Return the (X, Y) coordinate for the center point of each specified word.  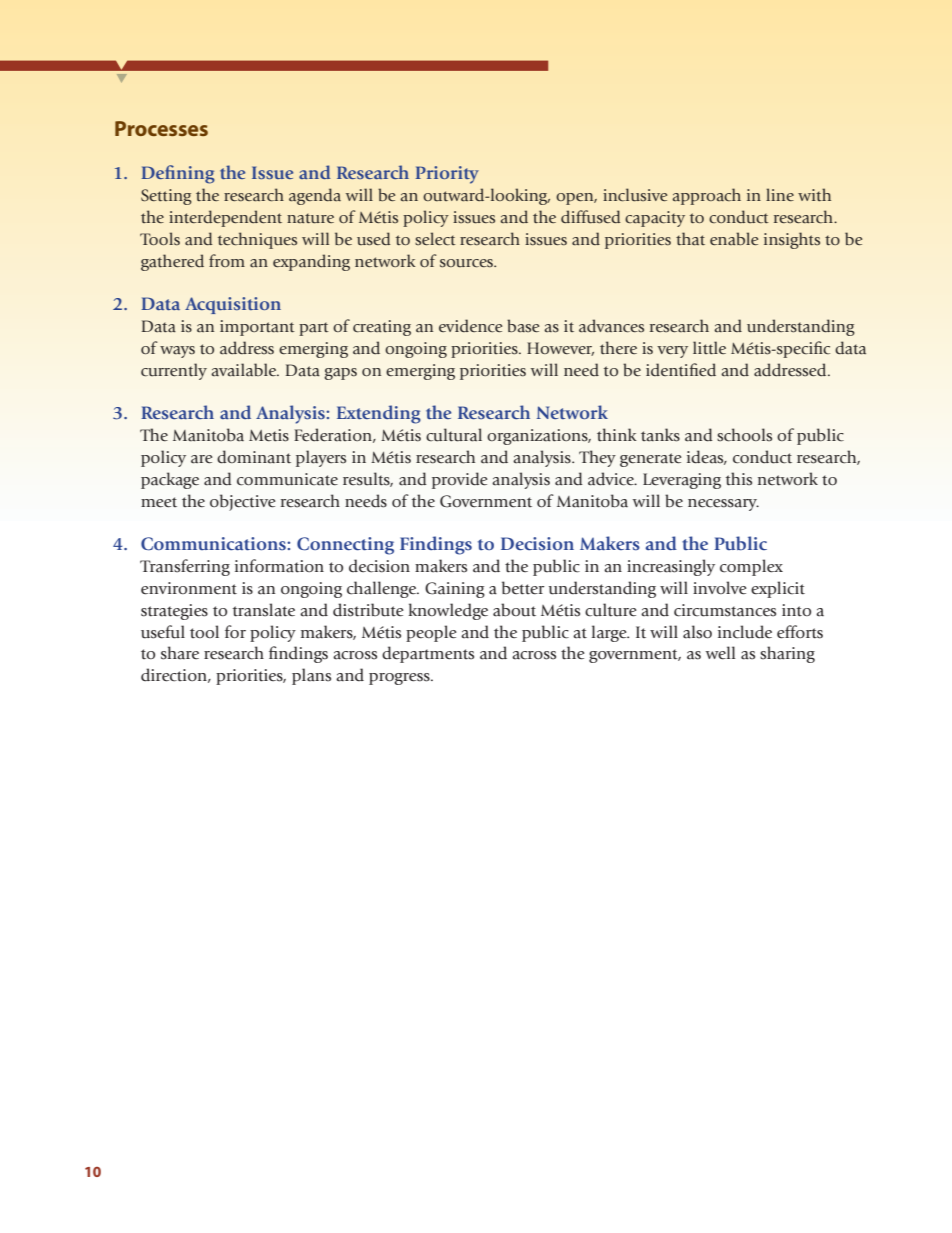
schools (744, 435)
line (780, 194)
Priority (447, 175)
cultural (454, 435)
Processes (161, 128)
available (245, 370)
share (180, 653)
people (431, 633)
